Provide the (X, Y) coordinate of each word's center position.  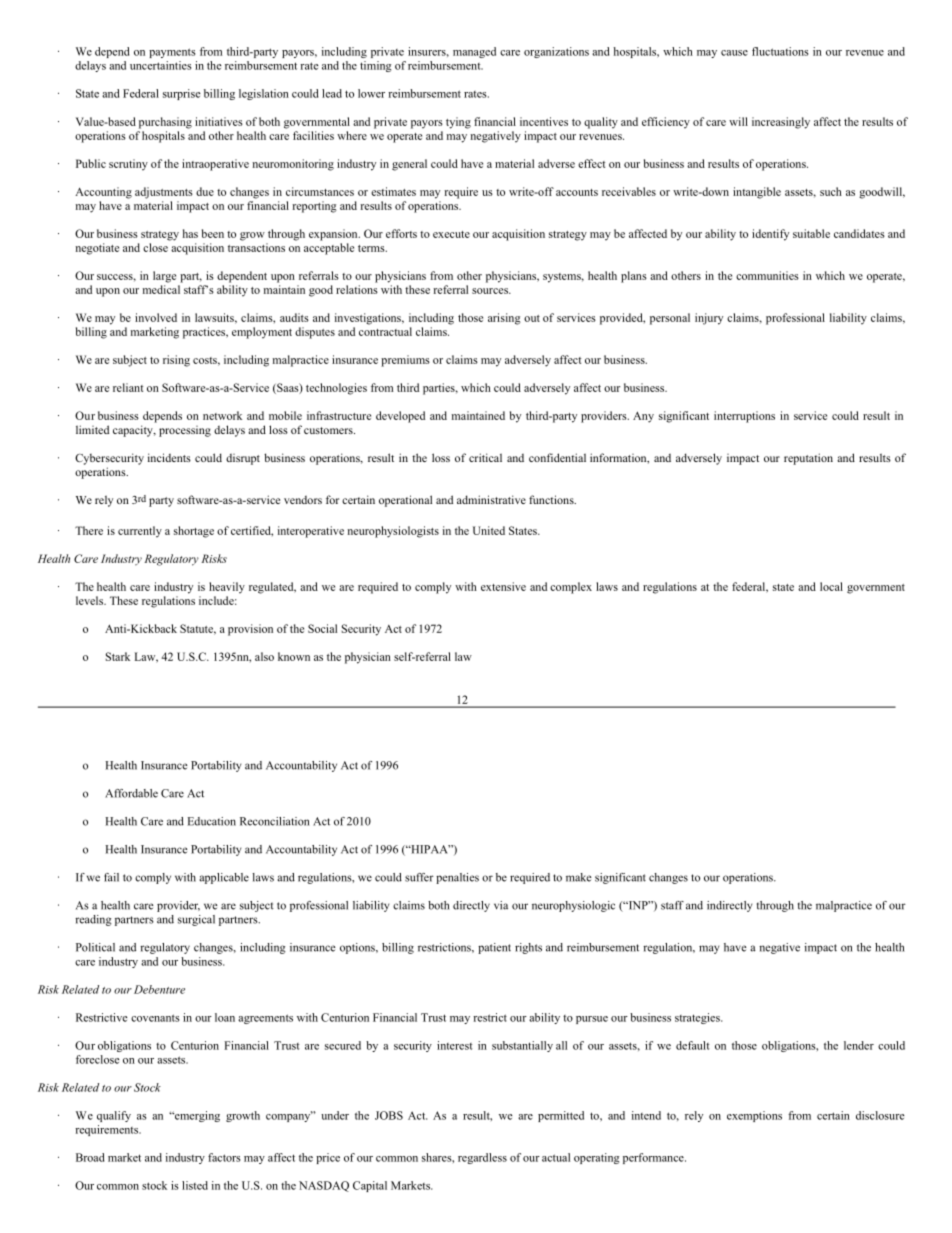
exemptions (754, 1116)
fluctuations (780, 51)
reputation (808, 459)
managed (474, 52)
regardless (482, 1158)
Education (212, 821)
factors (224, 1157)
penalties (457, 878)
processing (185, 431)
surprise (181, 94)
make (579, 877)
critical (485, 457)
